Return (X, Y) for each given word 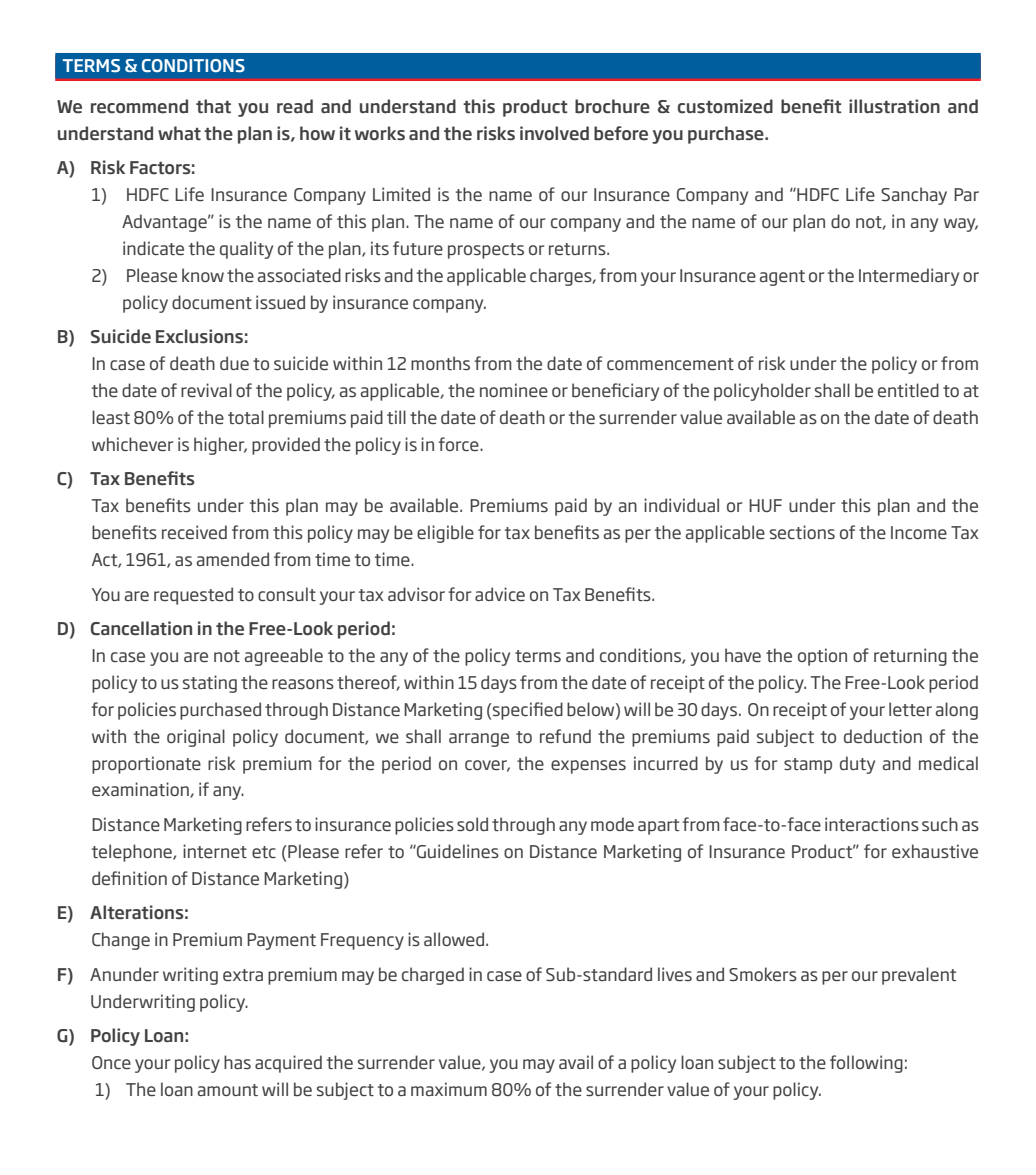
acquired (288, 1064)
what (179, 133)
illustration (894, 106)
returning (910, 657)
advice (500, 594)
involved (554, 133)
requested (193, 596)
